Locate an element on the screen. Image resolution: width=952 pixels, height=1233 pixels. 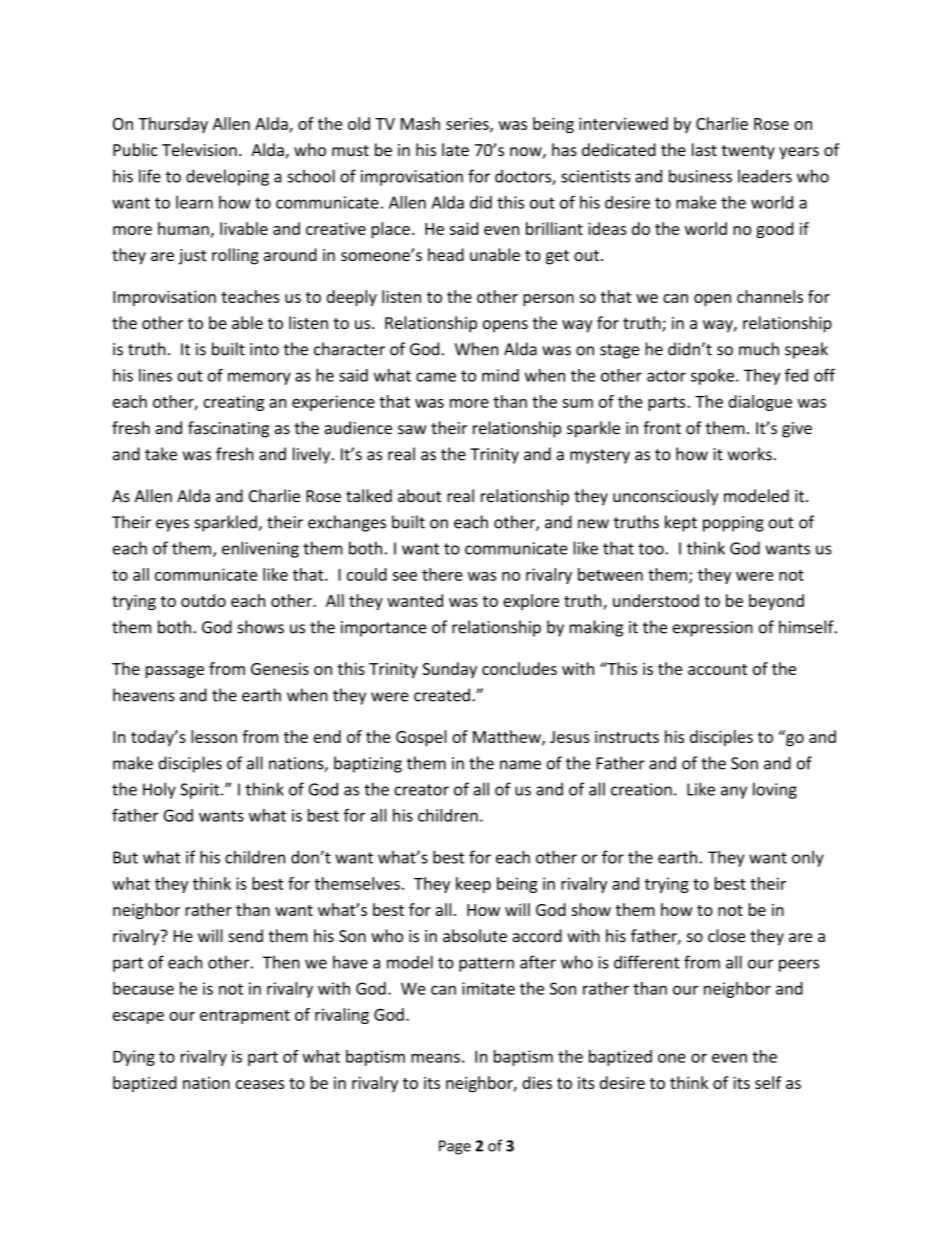
works is located at coordinates (750, 454).
